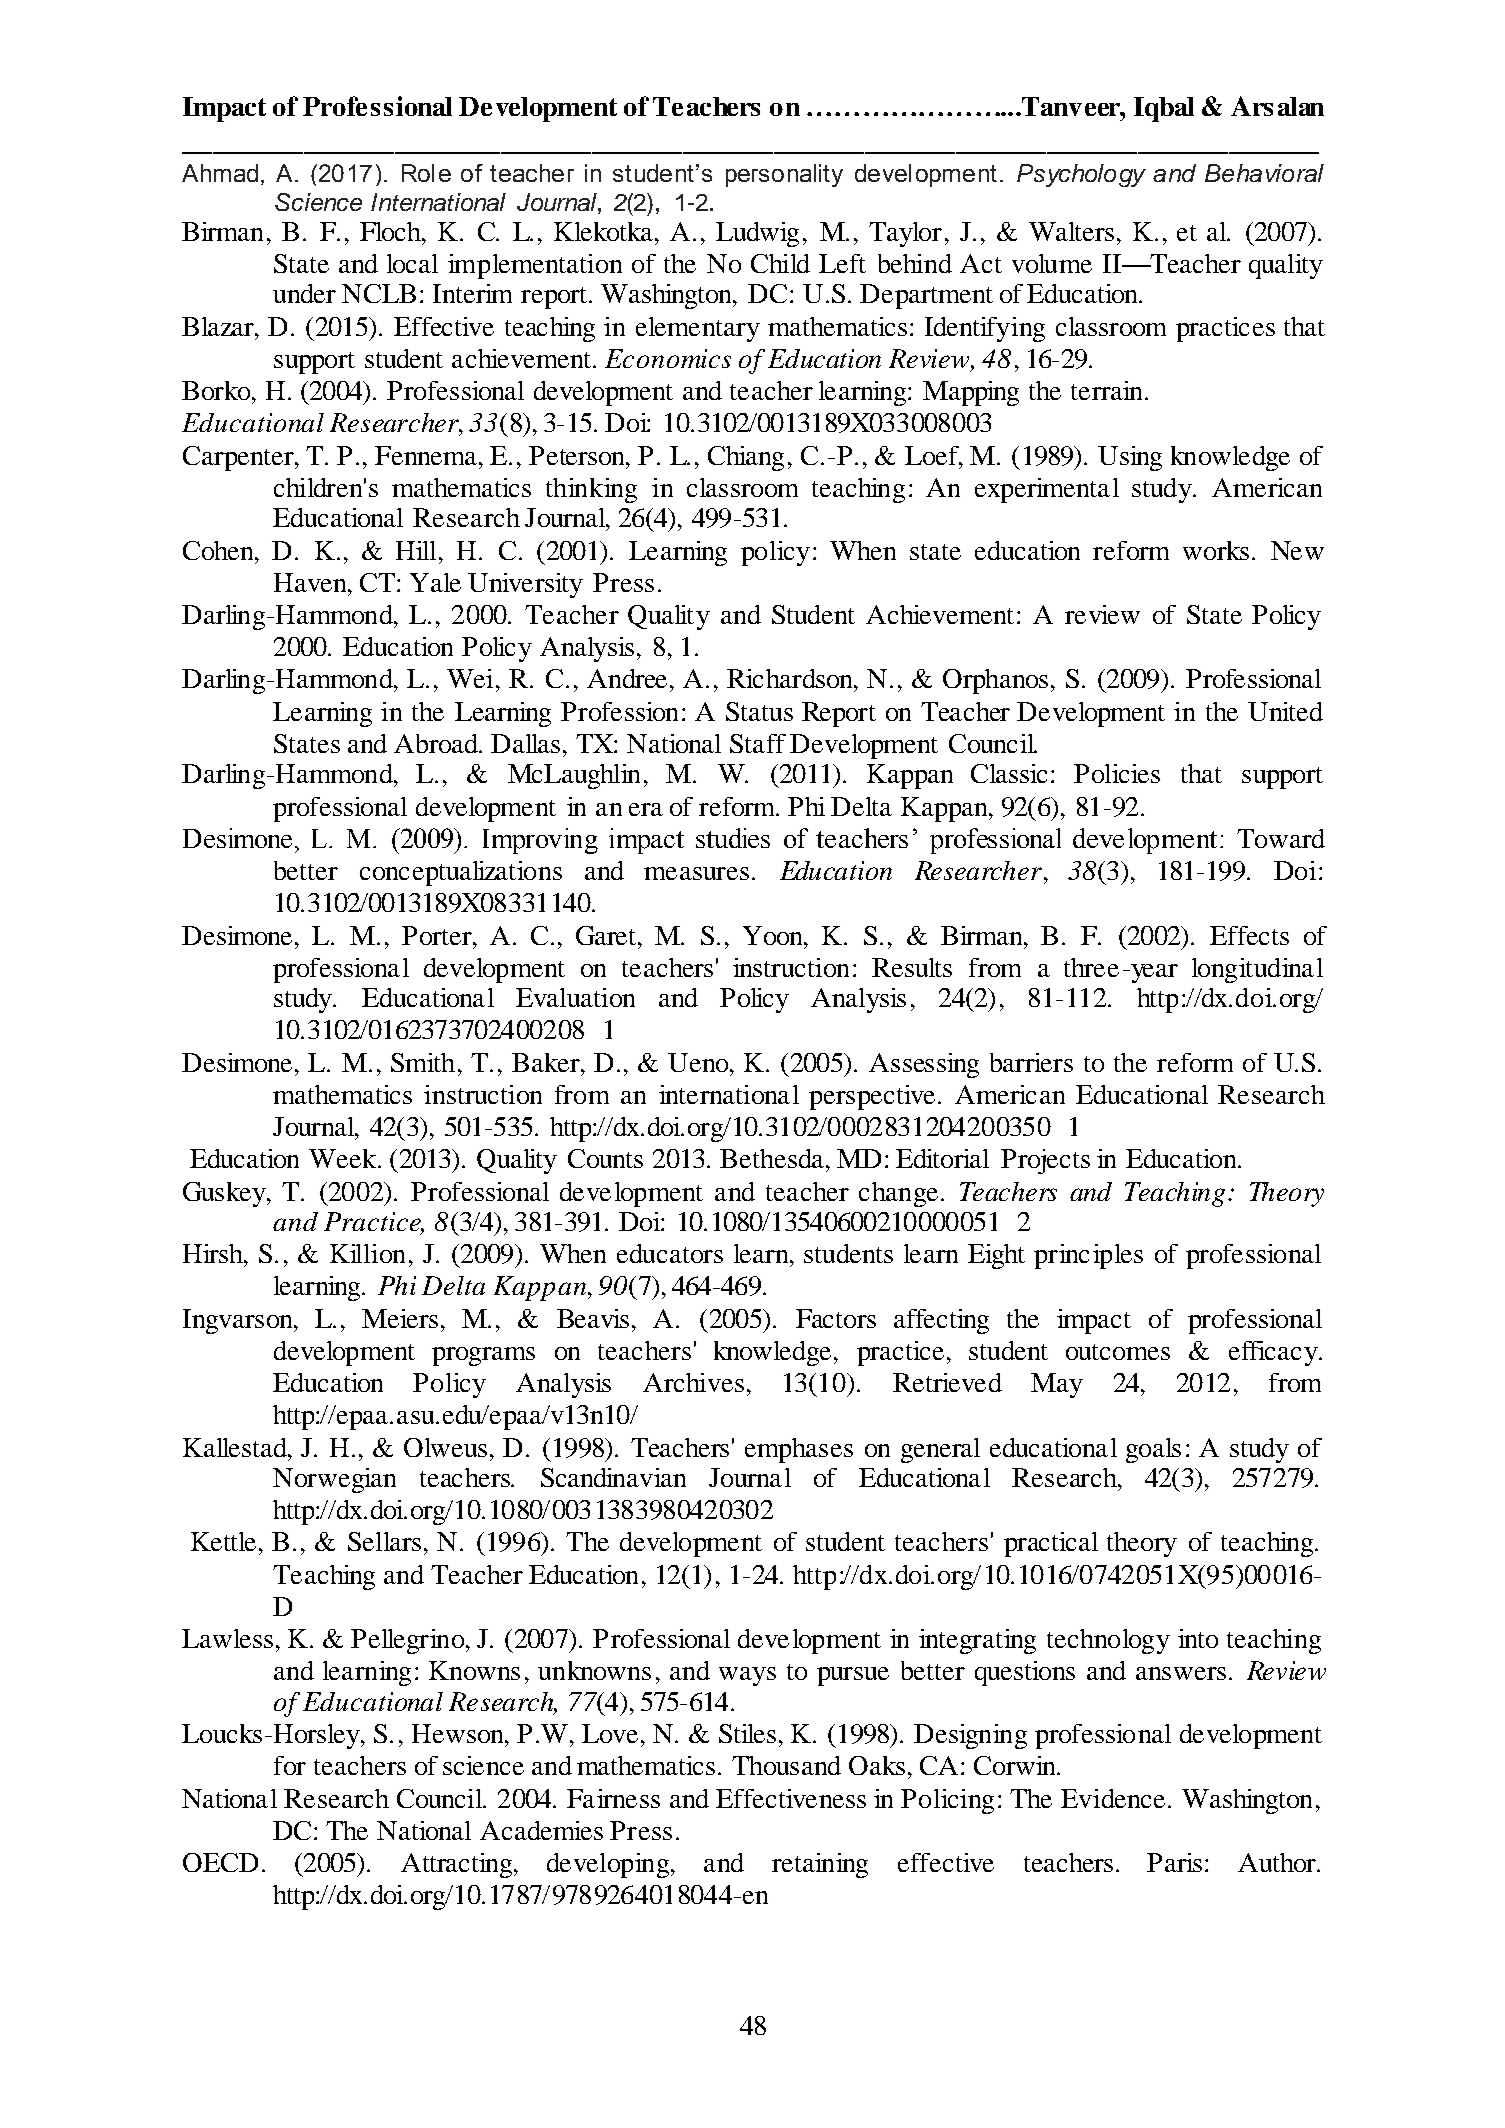 Image resolution: width=1505 pixels, height=2128 pixels. What do you see at coordinates (784, 175) in the page?
I see `personality` at bounding box center [784, 175].
